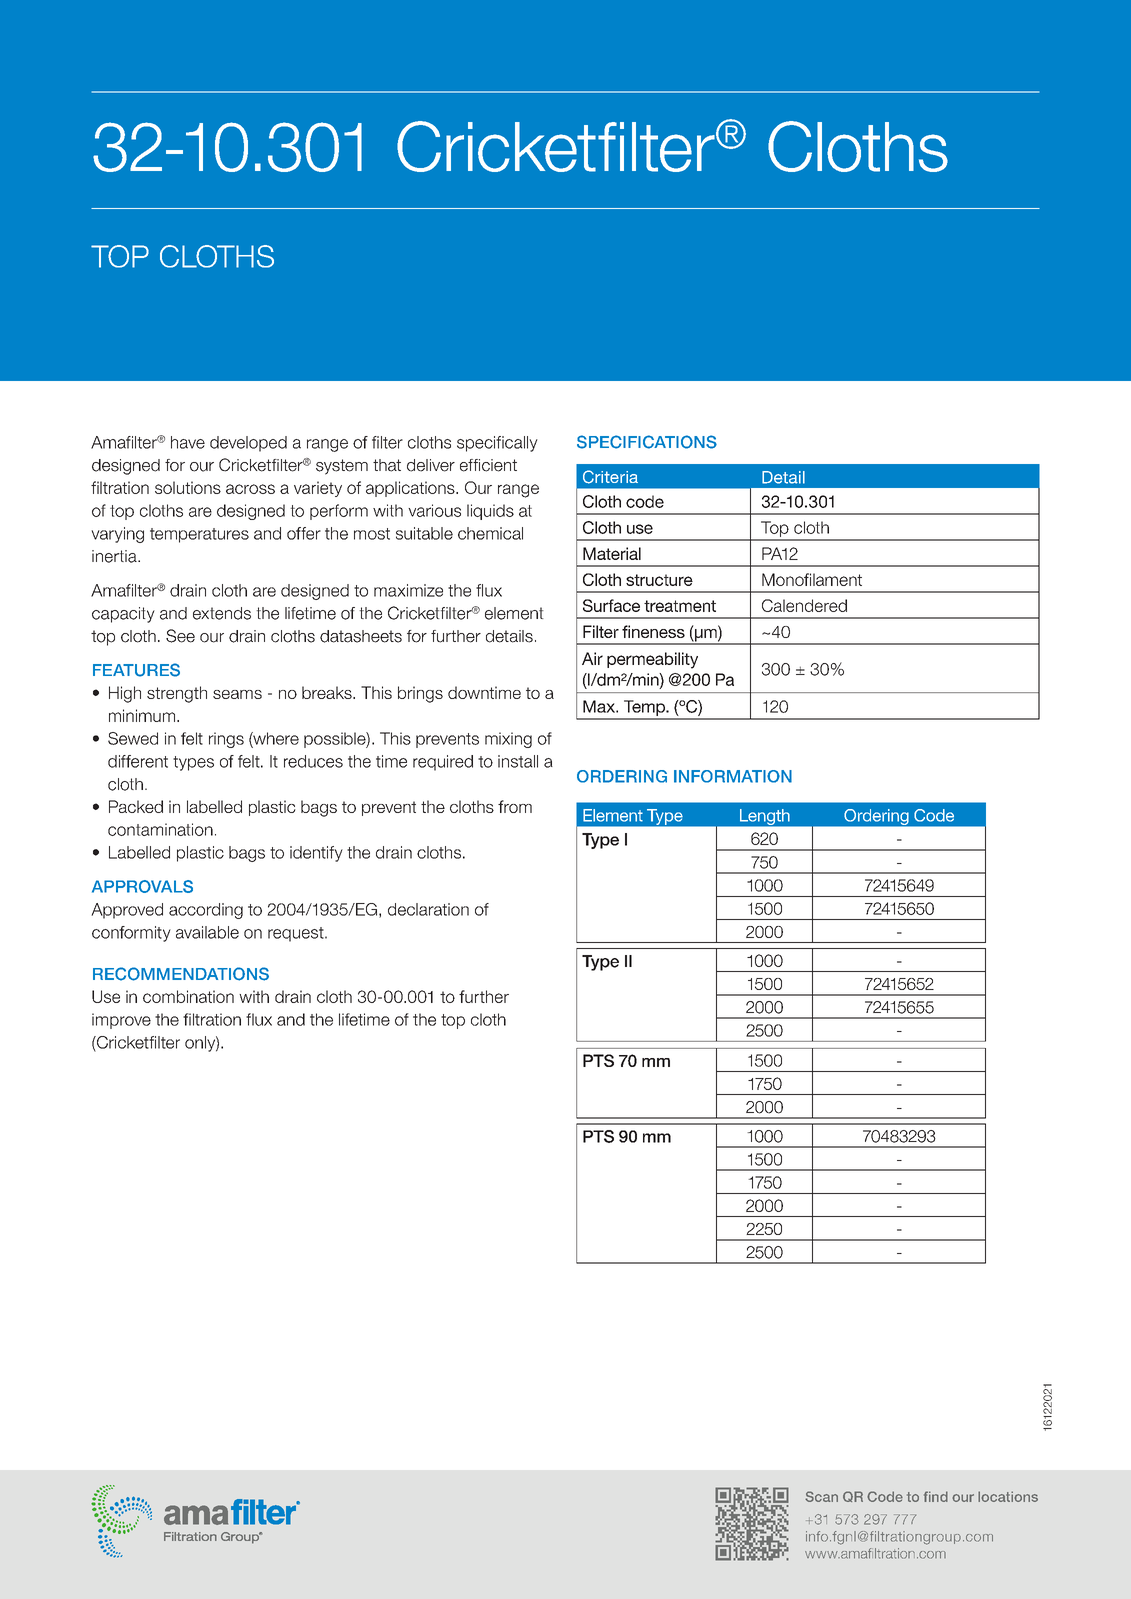 The width and height of the screenshot is (1131, 1599). I want to click on Monofilament, so click(812, 579).
